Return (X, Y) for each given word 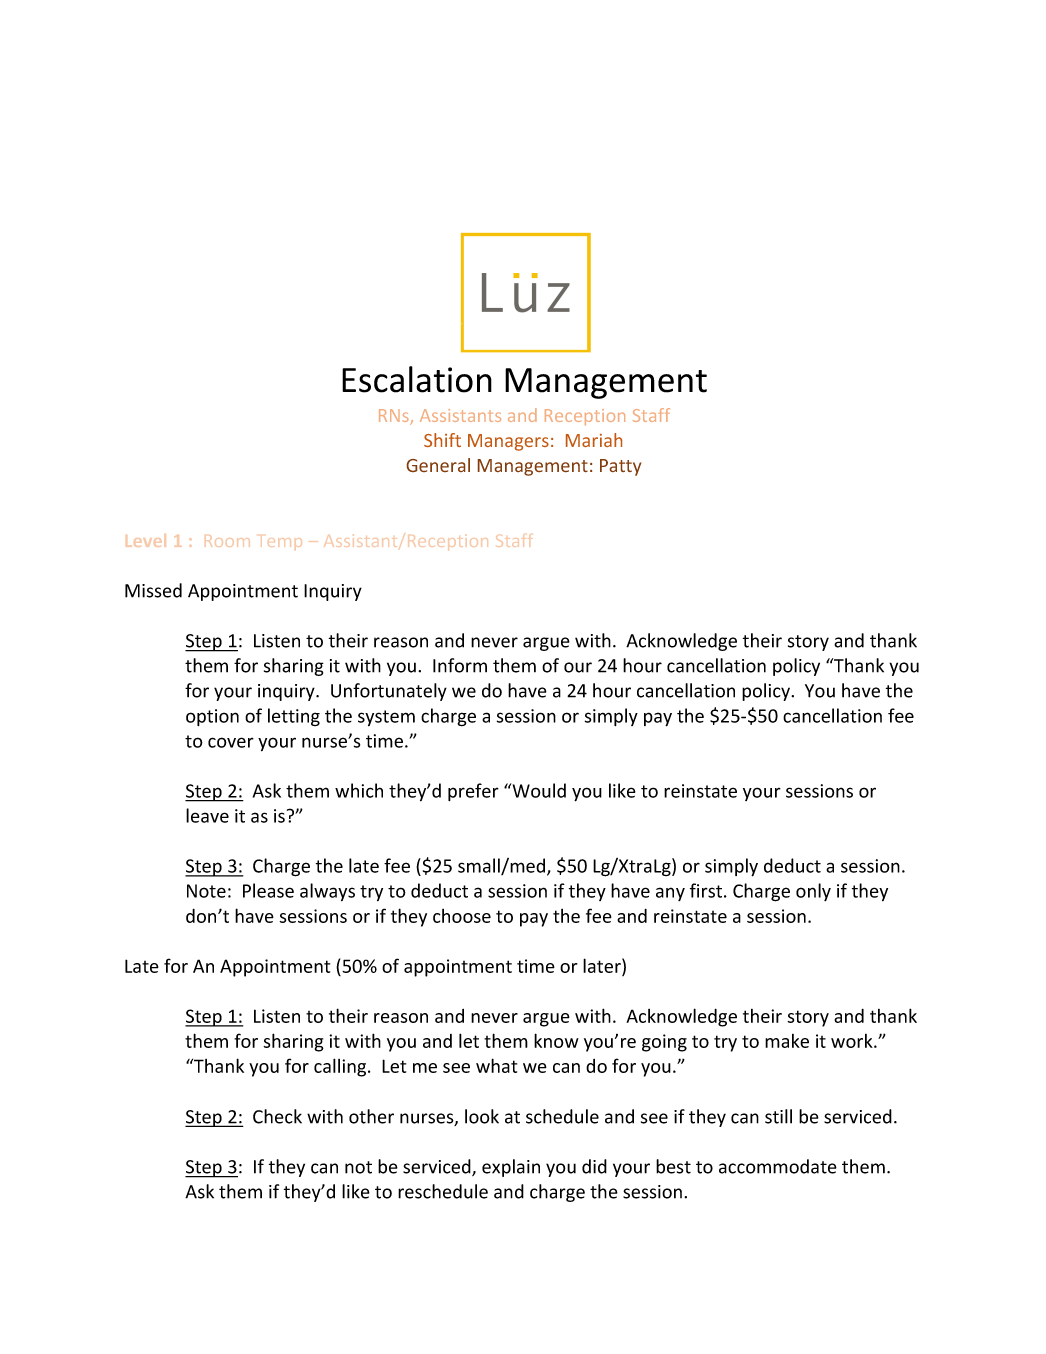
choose (462, 916)
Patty (620, 467)
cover (231, 742)
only (813, 892)
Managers (508, 442)
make (787, 1041)
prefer (473, 792)
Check (277, 1116)
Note (206, 891)
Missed (153, 590)
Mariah (594, 440)
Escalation (417, 379)
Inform (460, 665)
